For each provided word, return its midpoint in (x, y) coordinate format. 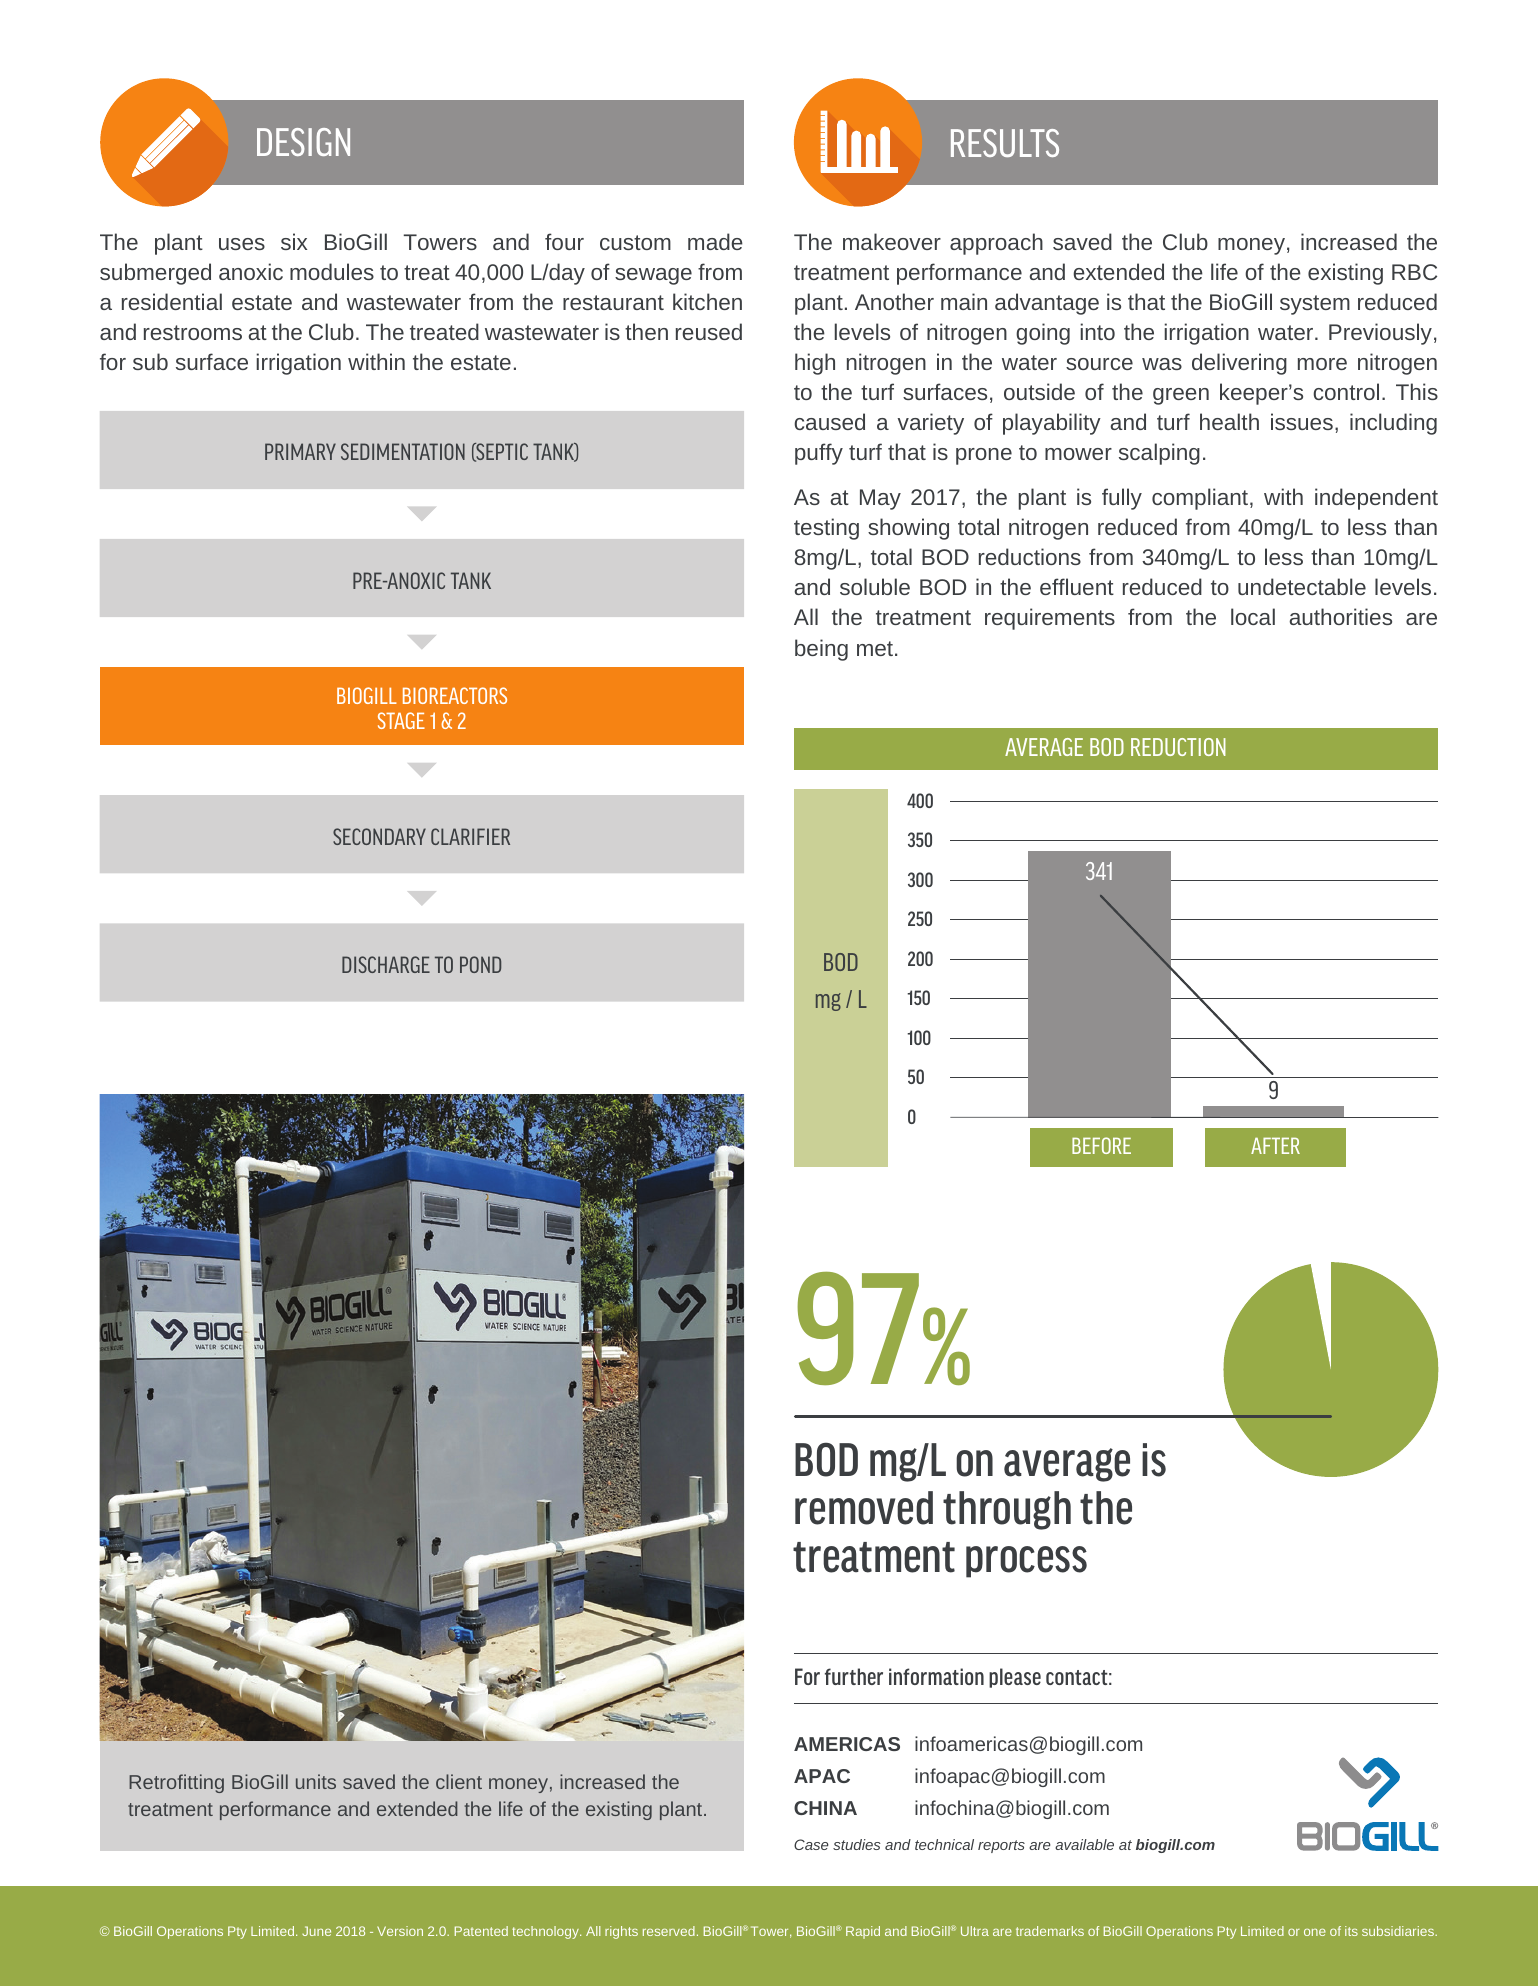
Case (811, 1844)
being (821, 650)
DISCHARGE (386, 964)
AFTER (1275, 1145)
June (316, 1931)
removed (864, 1508)
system (1315, 305)
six (294, 241)
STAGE (401, 720)
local (1253, 616)
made (715, 241)
